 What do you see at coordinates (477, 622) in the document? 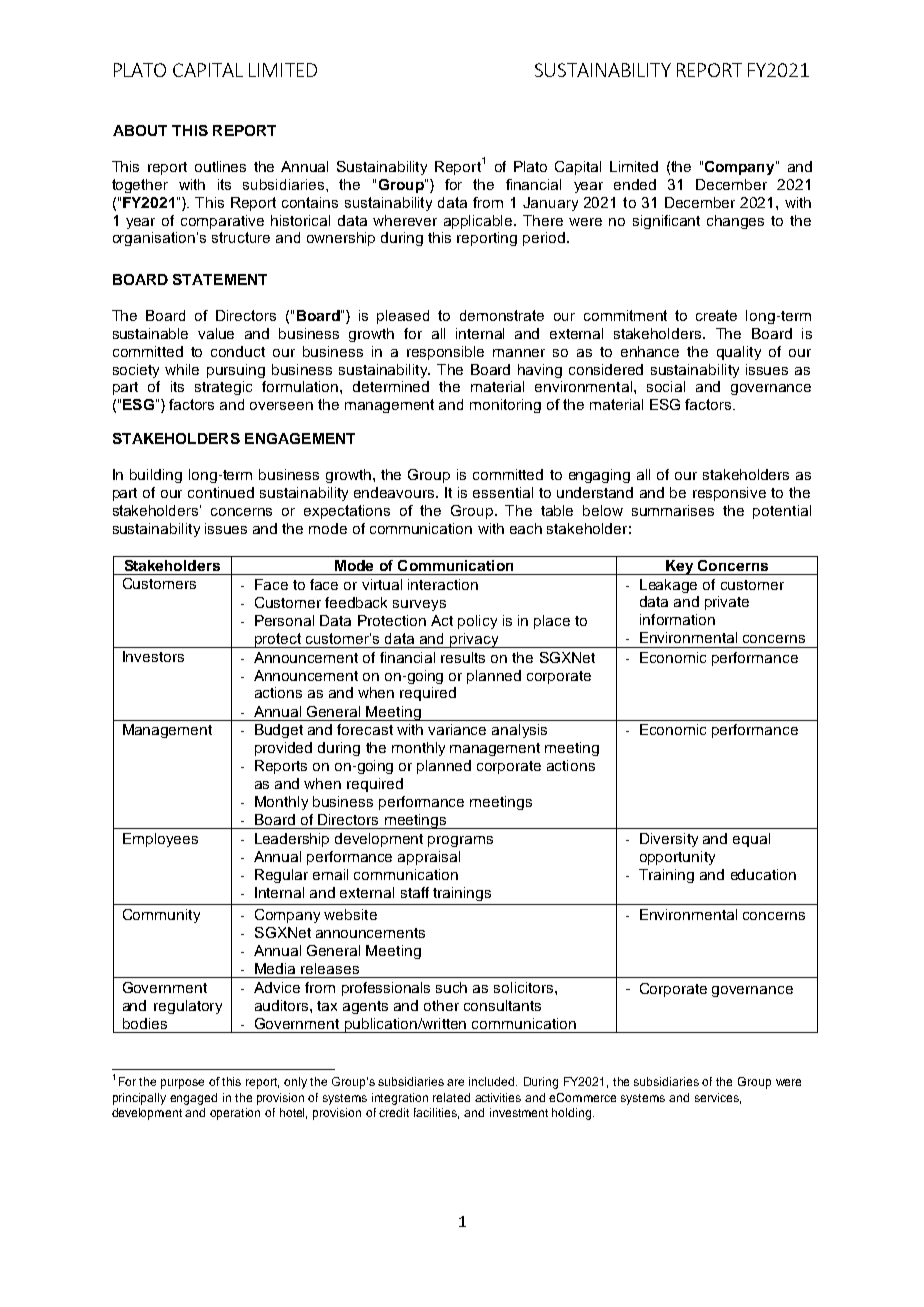
I see `policy` at bounding box center [477, 622].
